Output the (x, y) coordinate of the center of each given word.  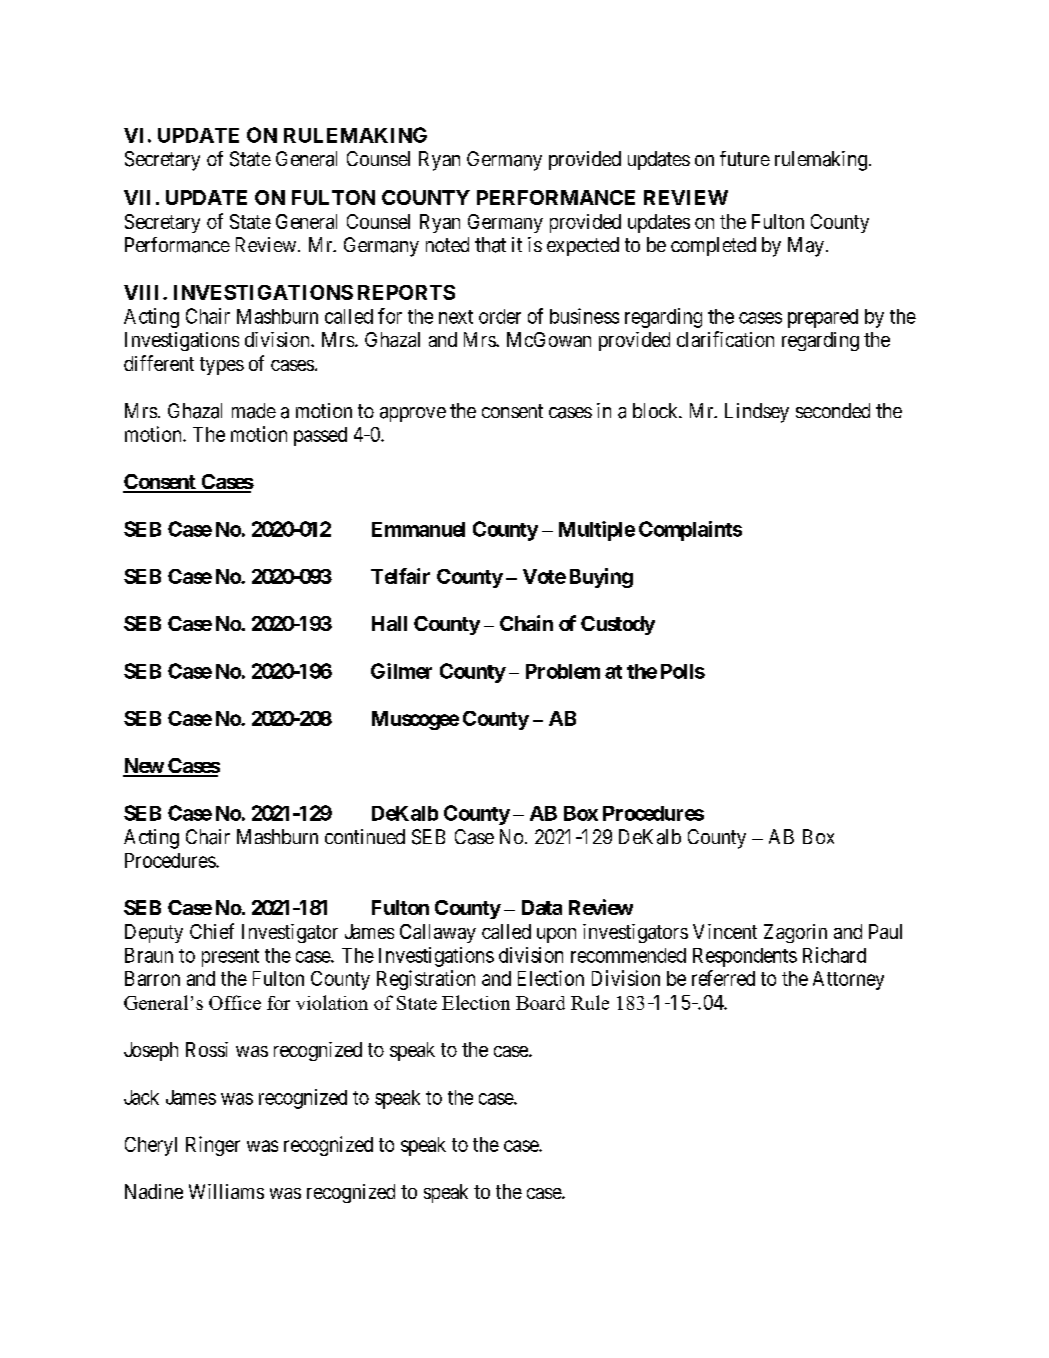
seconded (833, 410)
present (230, 958)
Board (540, 1003)
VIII (144, 292)
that (490, 245)
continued (365, 836)
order (500, 316)
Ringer (213, 1146)
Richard (834, 955)
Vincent (725, 931)
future (745, 158)
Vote (544, 576)
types (222, 366)
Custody (618, 625)
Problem (563, 671)
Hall (389, 623)
